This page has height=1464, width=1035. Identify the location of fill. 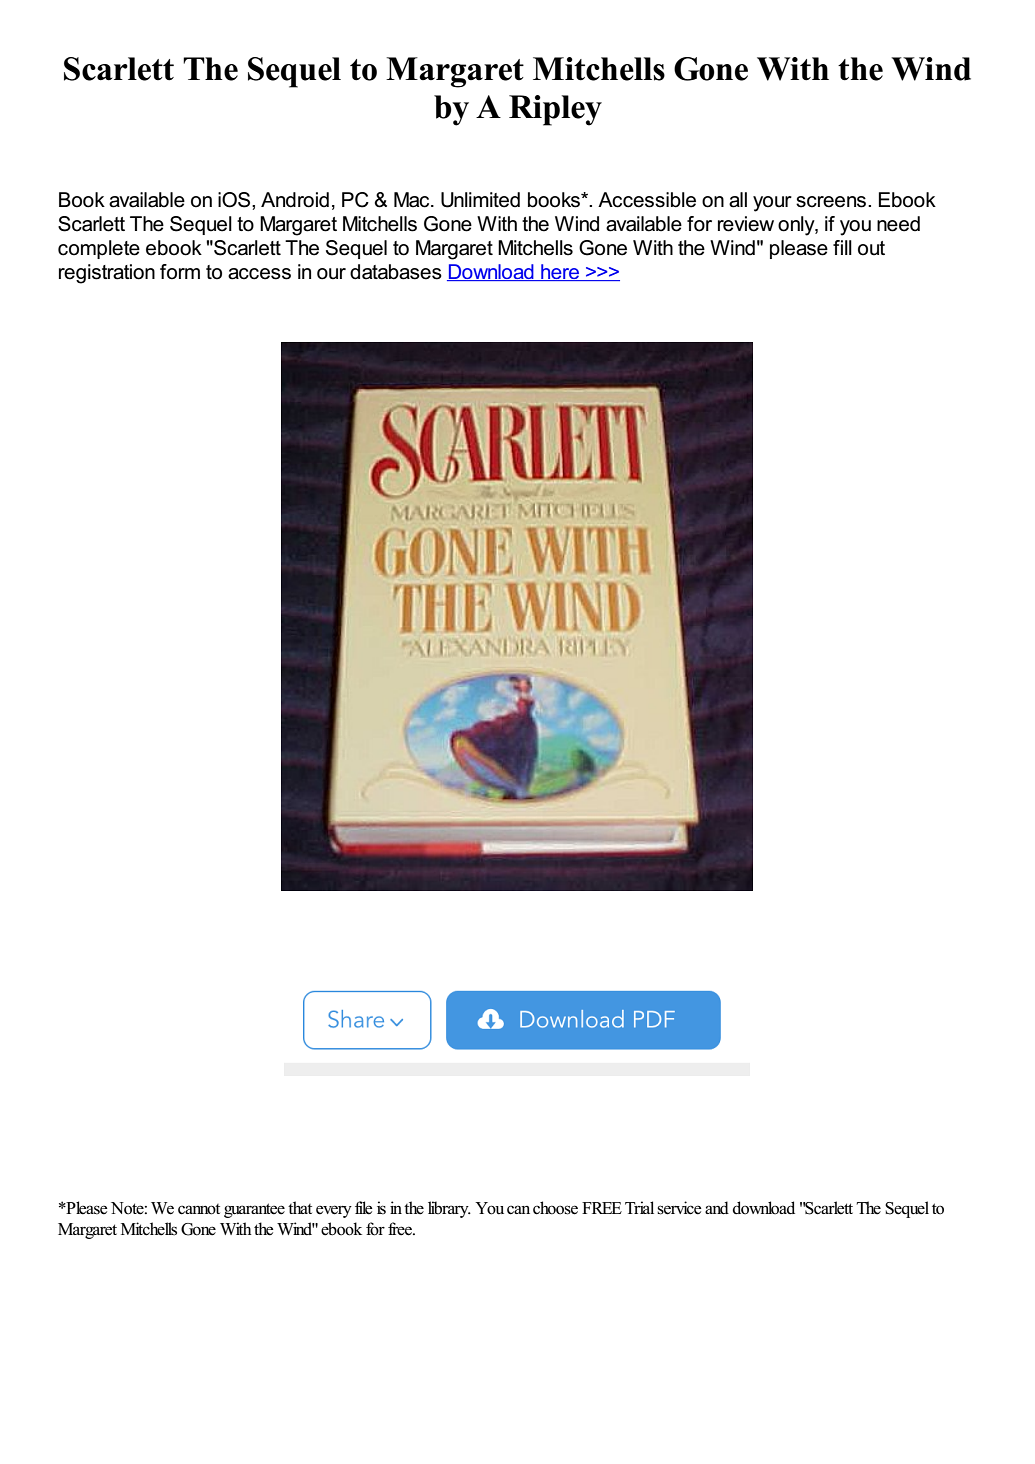
(842, 247).
